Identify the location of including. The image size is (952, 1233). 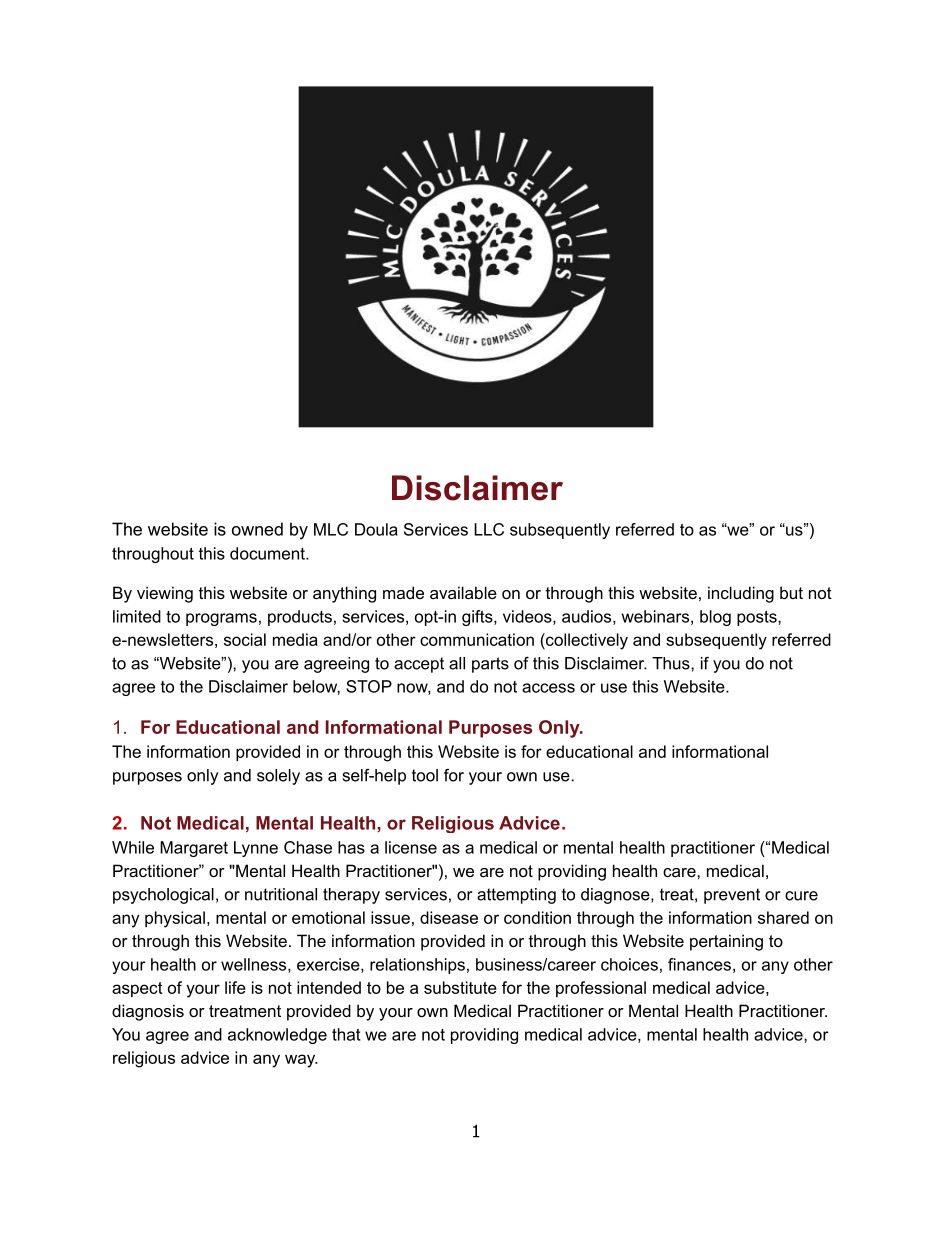
(741, 594).
